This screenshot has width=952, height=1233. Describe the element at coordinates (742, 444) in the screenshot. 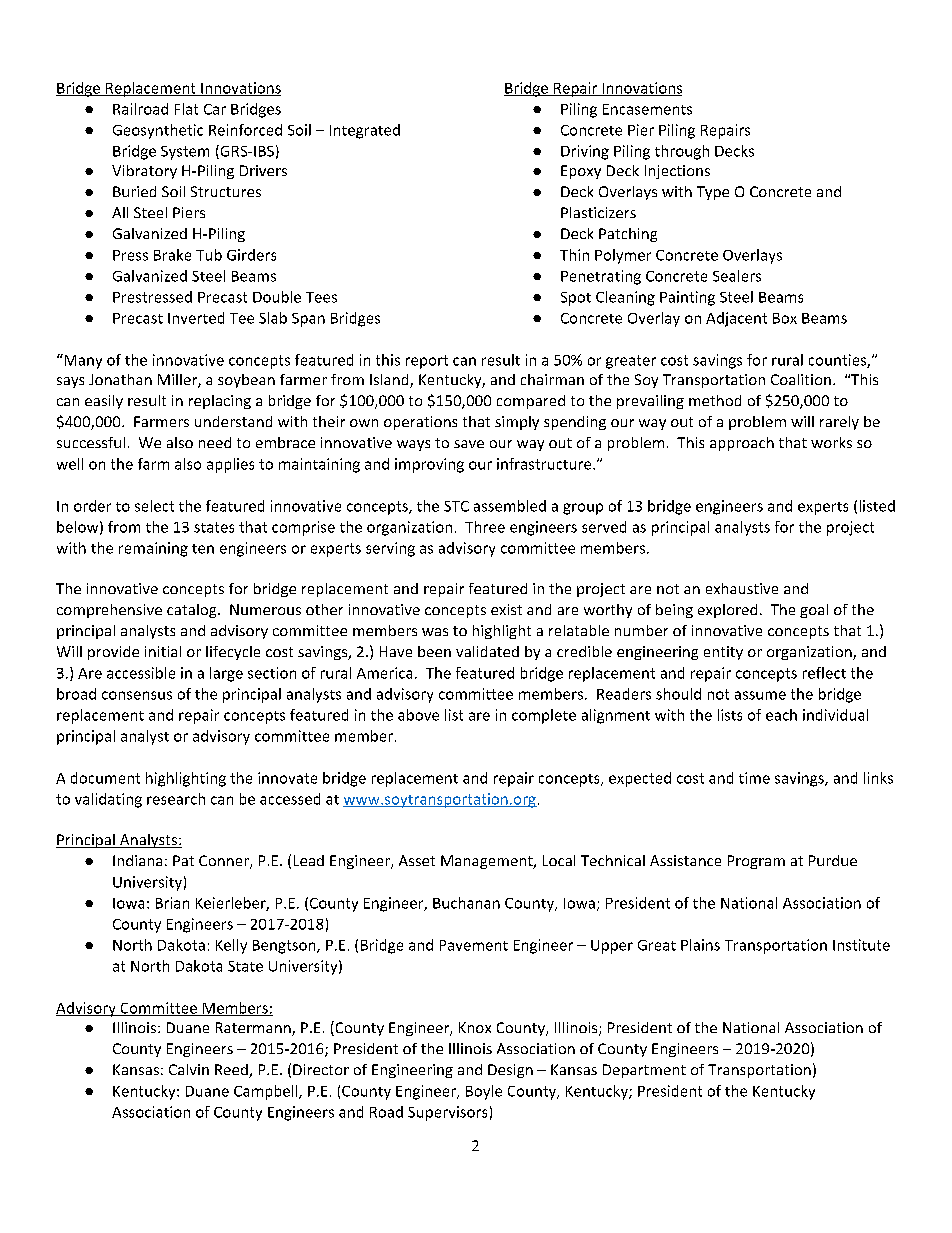

I see `approach` at that location.
